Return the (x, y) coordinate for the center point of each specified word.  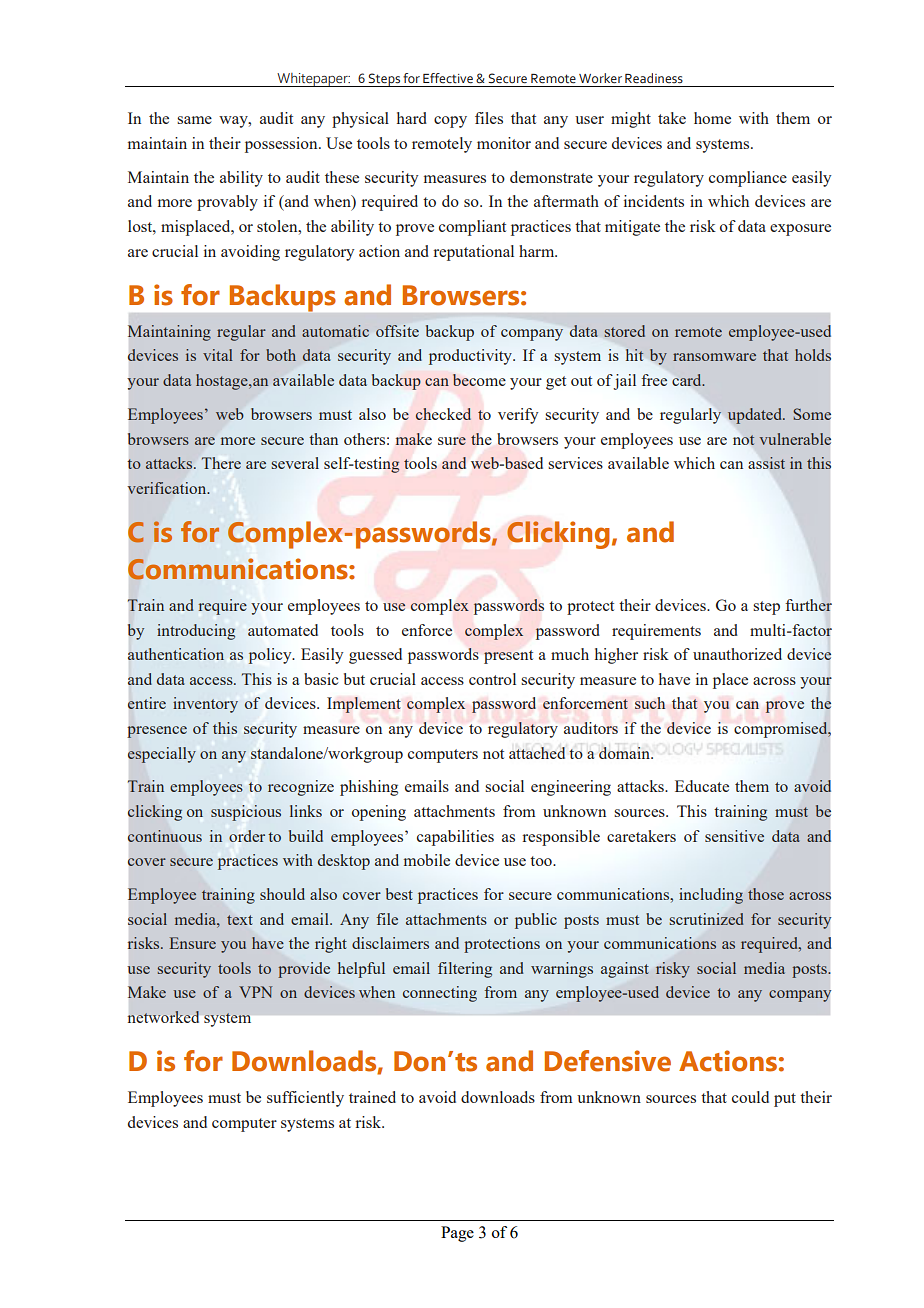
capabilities (455, 838)
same (194, 120)
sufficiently (305, 1099)
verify (518, 416)
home (712, 118)
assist (767, 463)
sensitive (734, 836)
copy (450, 122)
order (247, 836)
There (221, 463)
